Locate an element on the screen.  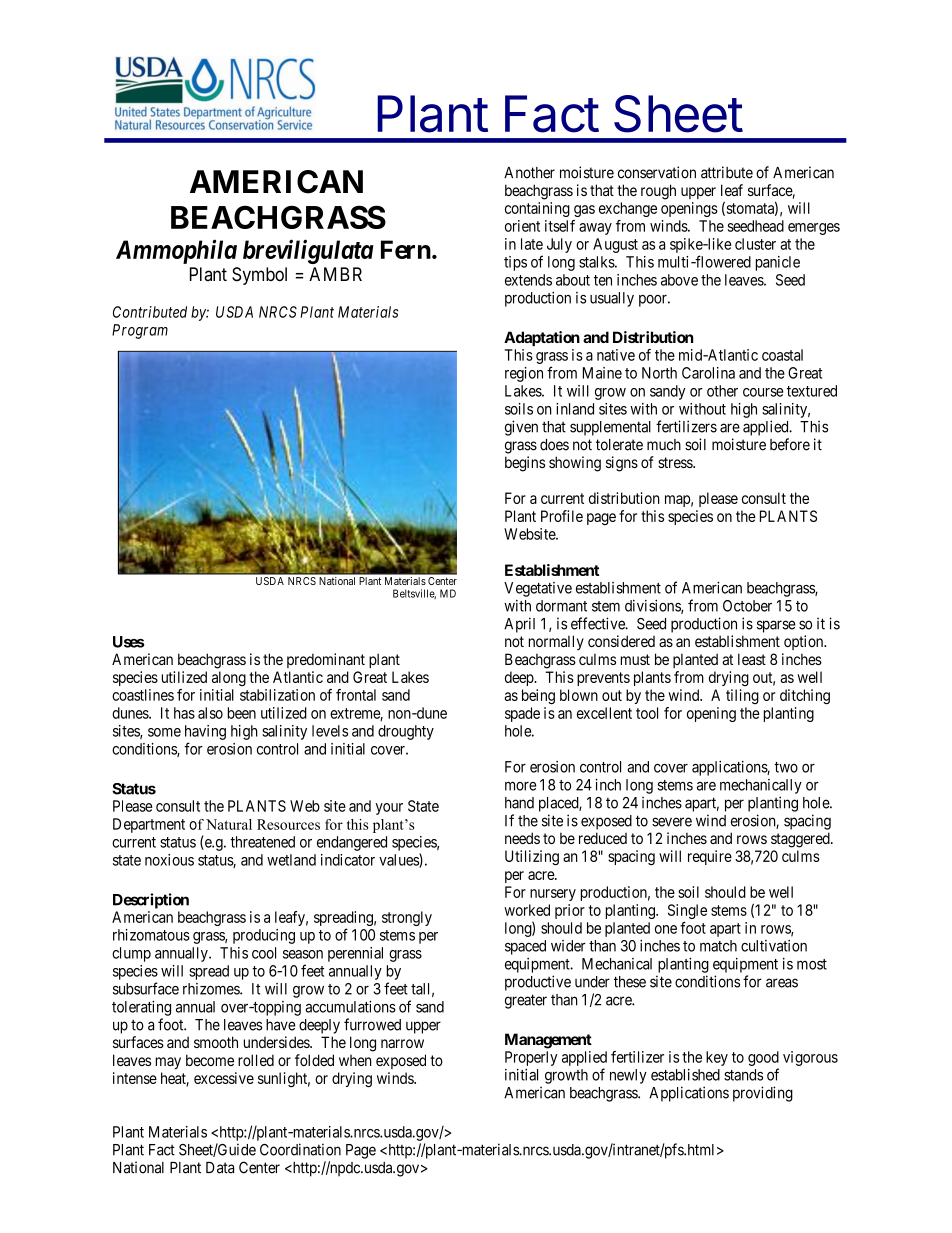
also is located at coordinates (210, 713).
